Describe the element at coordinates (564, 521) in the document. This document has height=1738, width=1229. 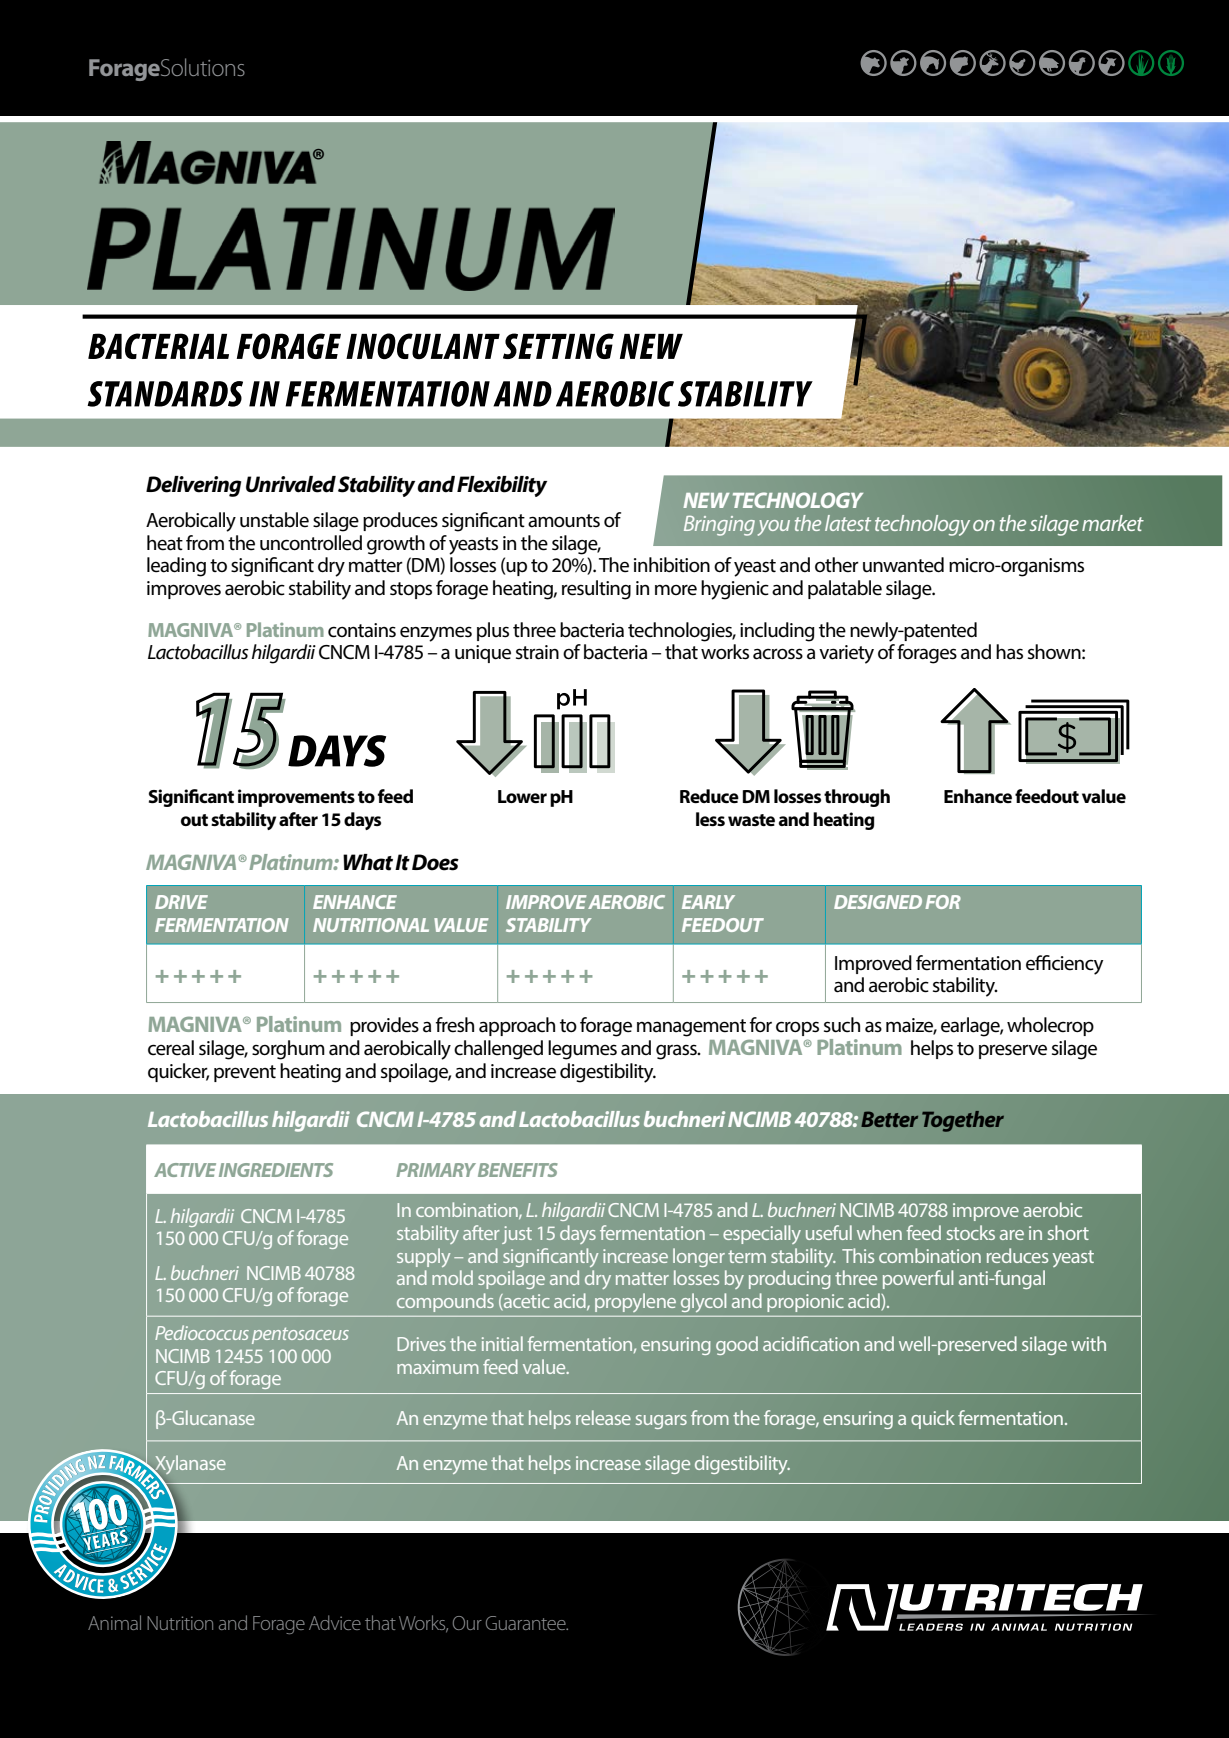
I see `amounts` at that location.
